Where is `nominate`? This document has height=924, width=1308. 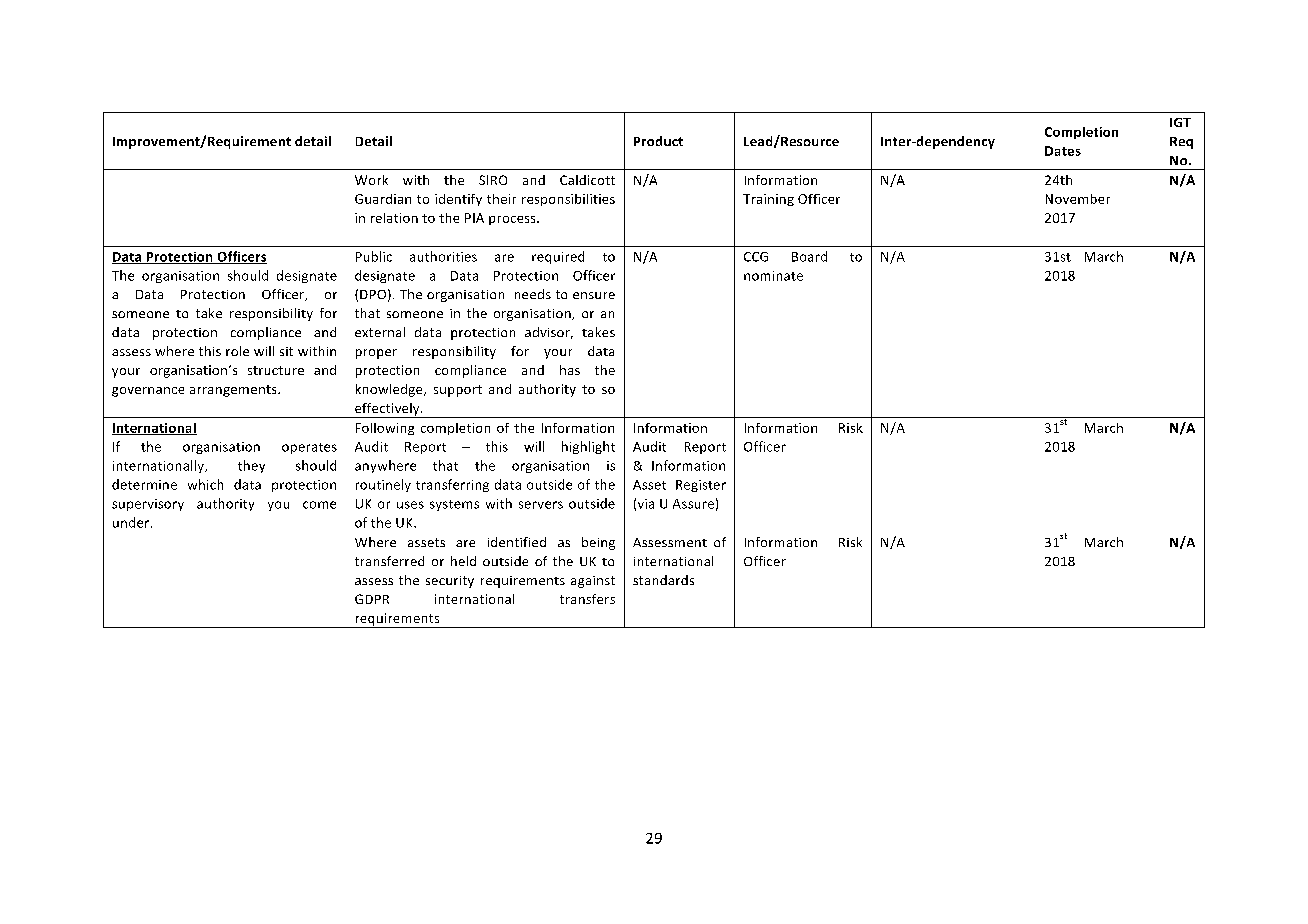 nominate is located at coordinates (773, 276).
